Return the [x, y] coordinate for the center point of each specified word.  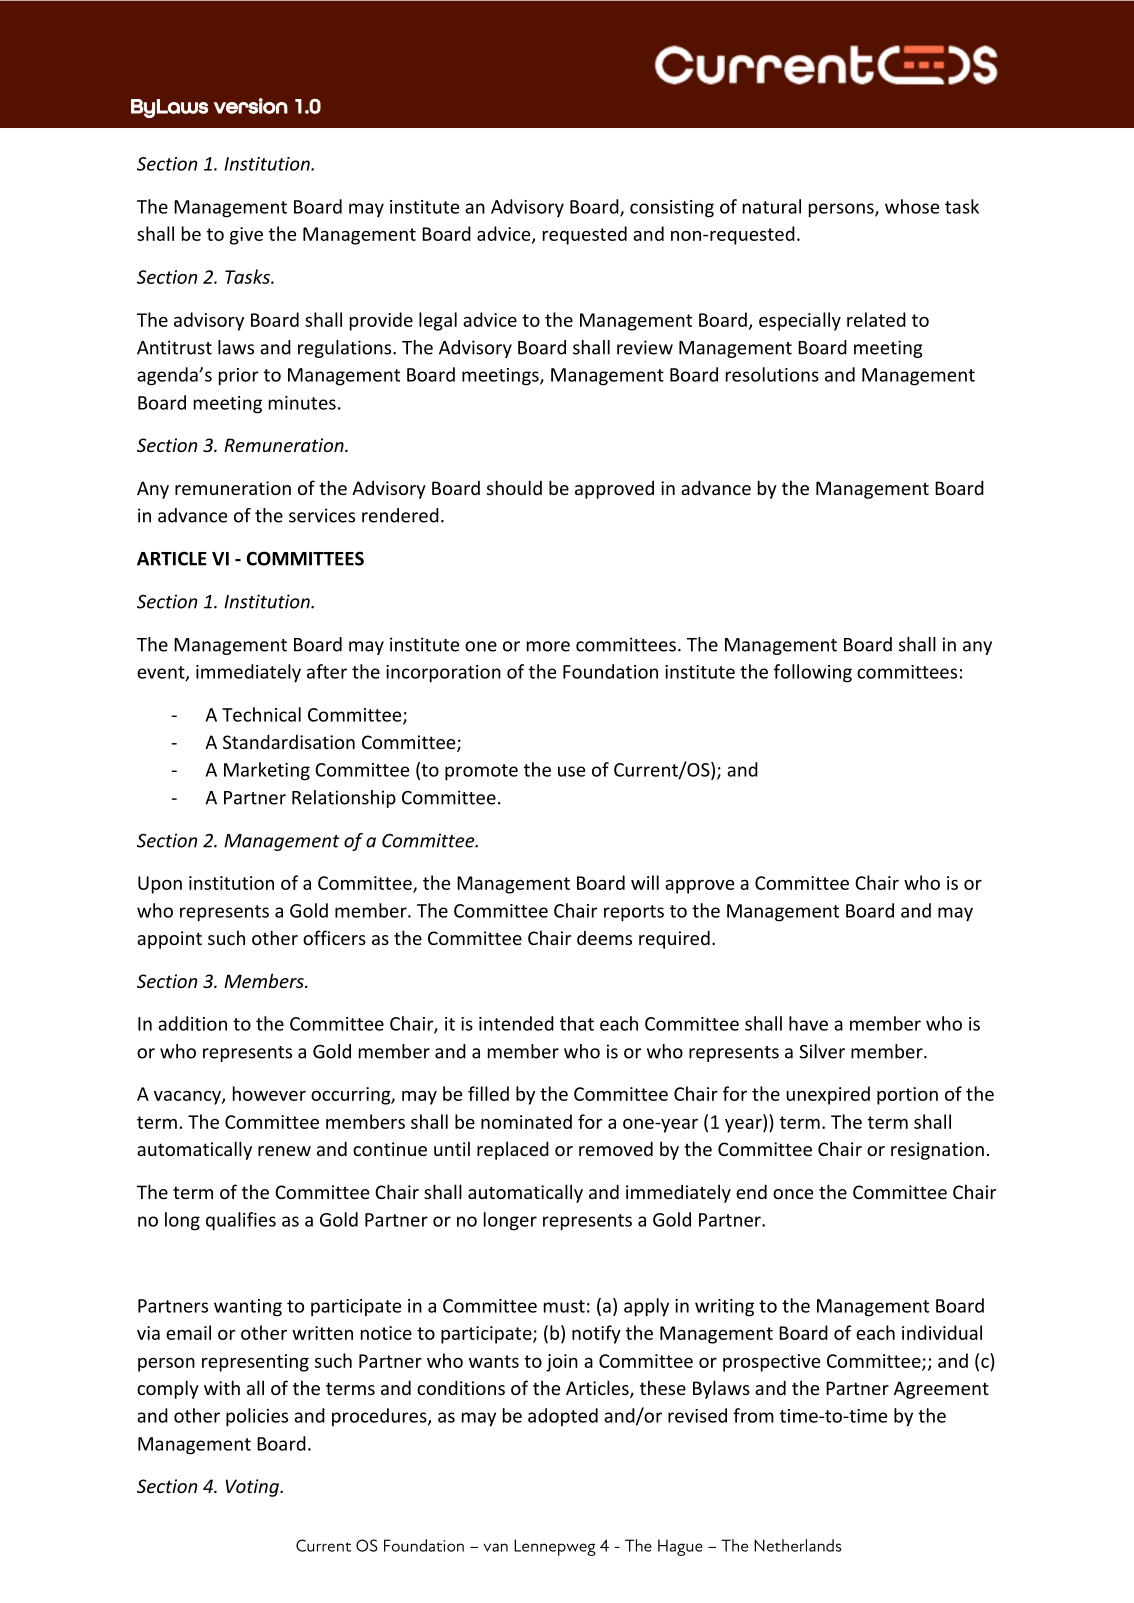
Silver [822, 1051]
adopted [563, 1417]
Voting [253, 1488]
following [813, 673]
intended [516, 1023]
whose [912, 206]
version [251, 106]
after [327, 671]
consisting [672, 209]
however [269, 1093]
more [548, 646]
